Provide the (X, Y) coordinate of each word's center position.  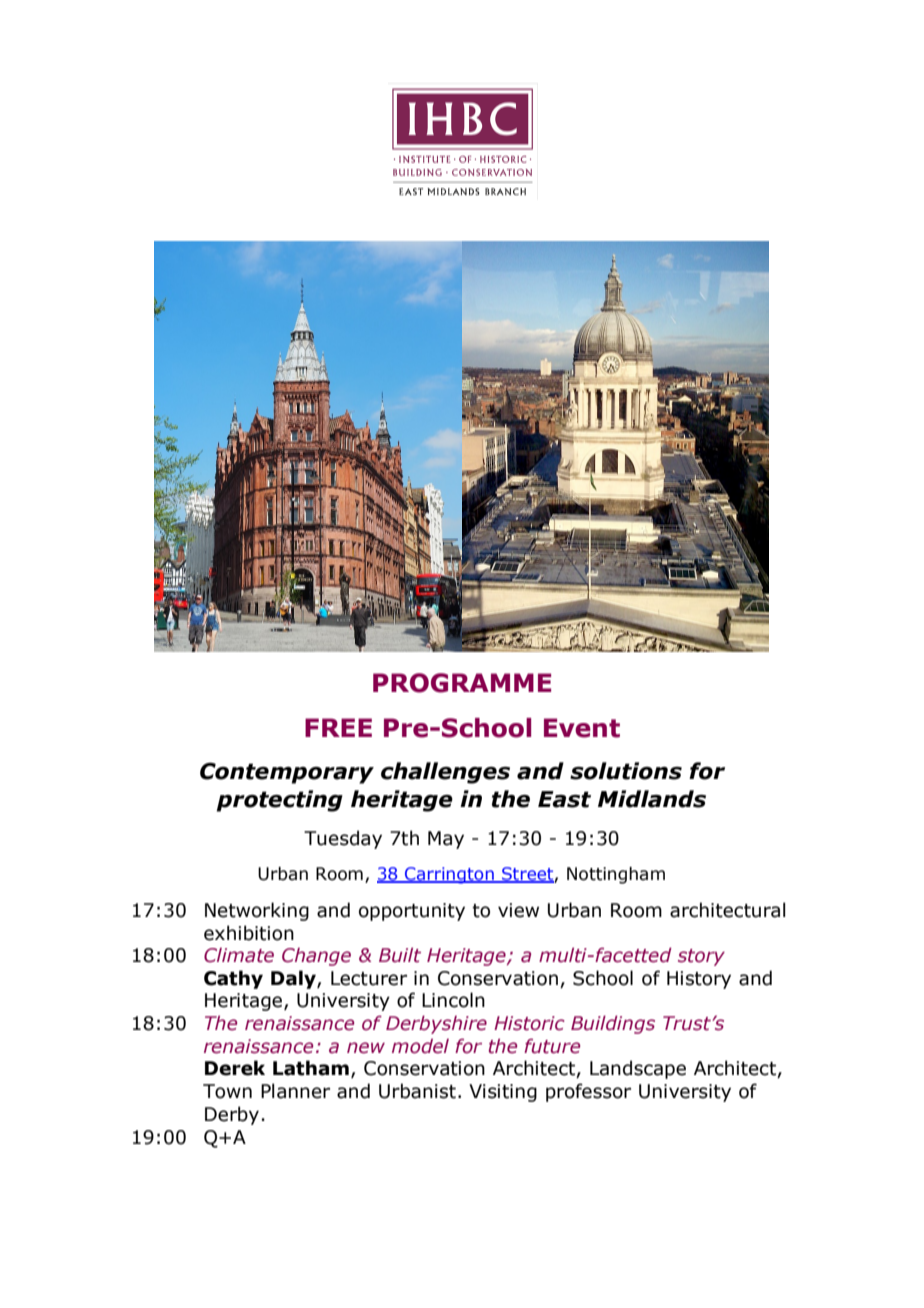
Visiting (503, 1093)
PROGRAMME (462, 683)
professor (588, 1092)
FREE (338, 727)
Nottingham (616, 875)
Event (582, 728)
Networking (257, 911)
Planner (295, 1091)
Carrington (449, 875)
